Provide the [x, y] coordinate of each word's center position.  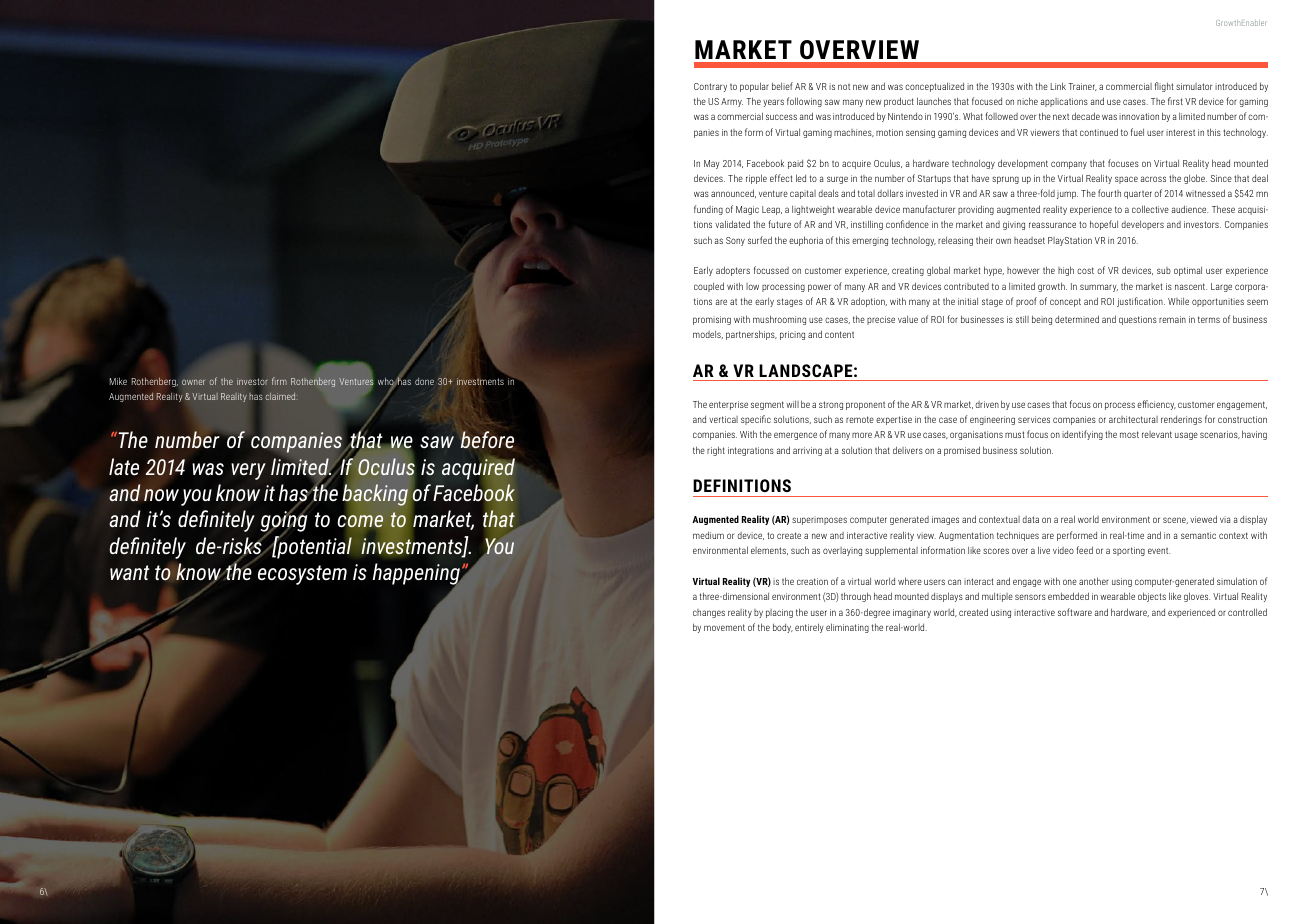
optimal [1188, 271]
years [773, 103]
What [973, 116]
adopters [733, 271]
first [1175, 101]
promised [962, 451]
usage [1186, 436]
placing [779, 613]
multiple [997, 597]
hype [994, 271]
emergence [795, 436]
